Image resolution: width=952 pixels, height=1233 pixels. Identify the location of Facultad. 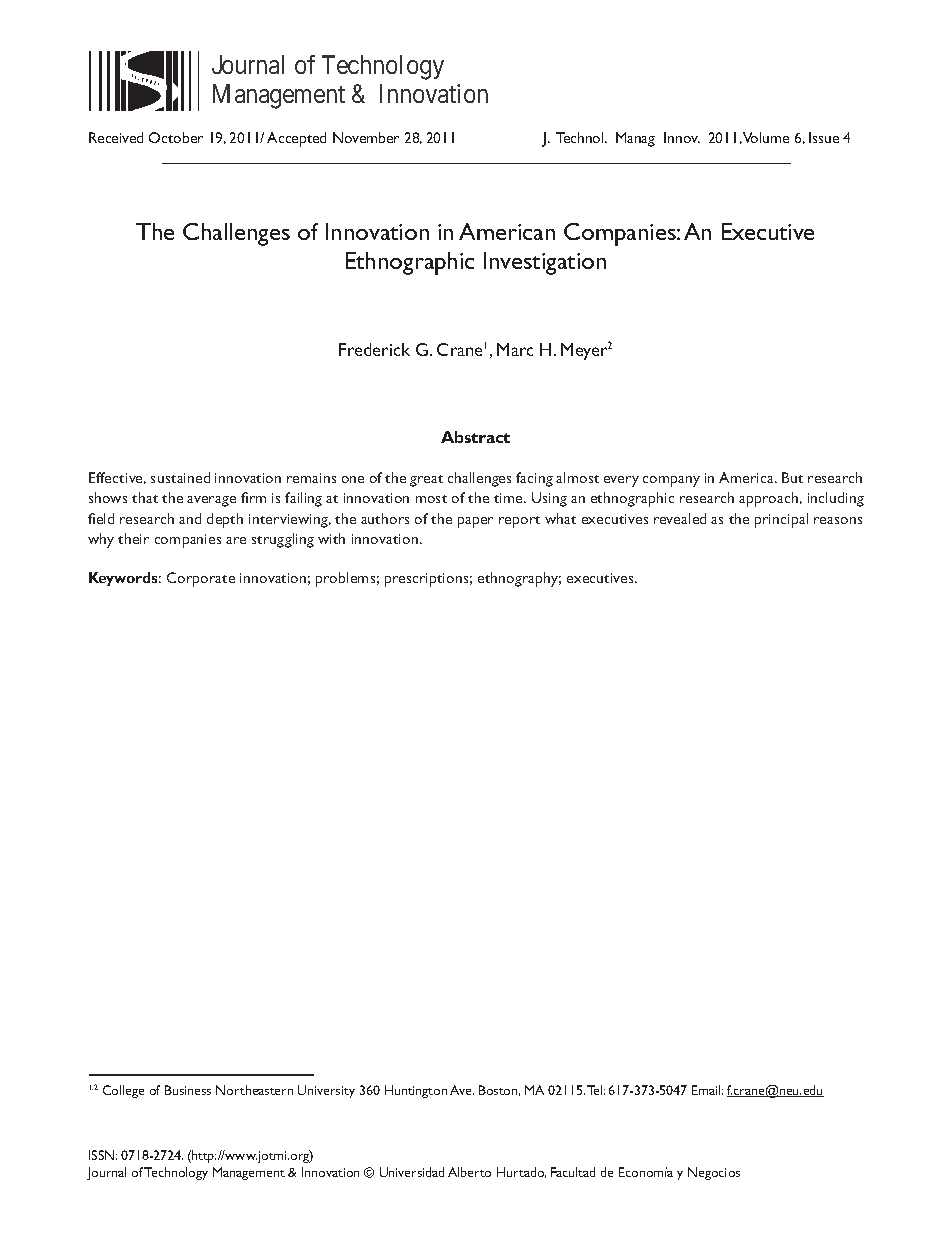
(573, 1172).
